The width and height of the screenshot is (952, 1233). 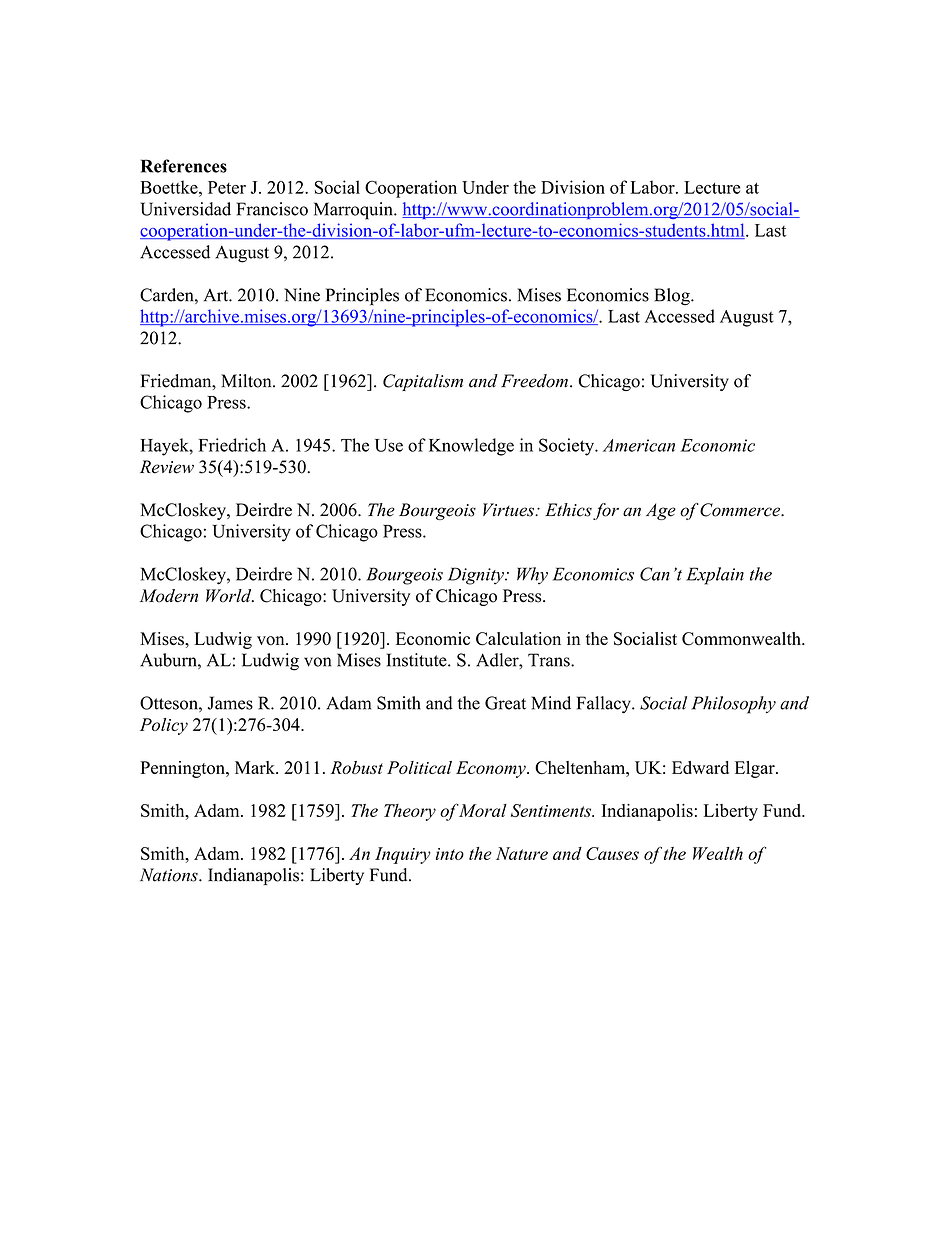 What do you see at coordinates (227, 187) in the screenshot?
I see `Peter` at bounding box center [227, 187].
